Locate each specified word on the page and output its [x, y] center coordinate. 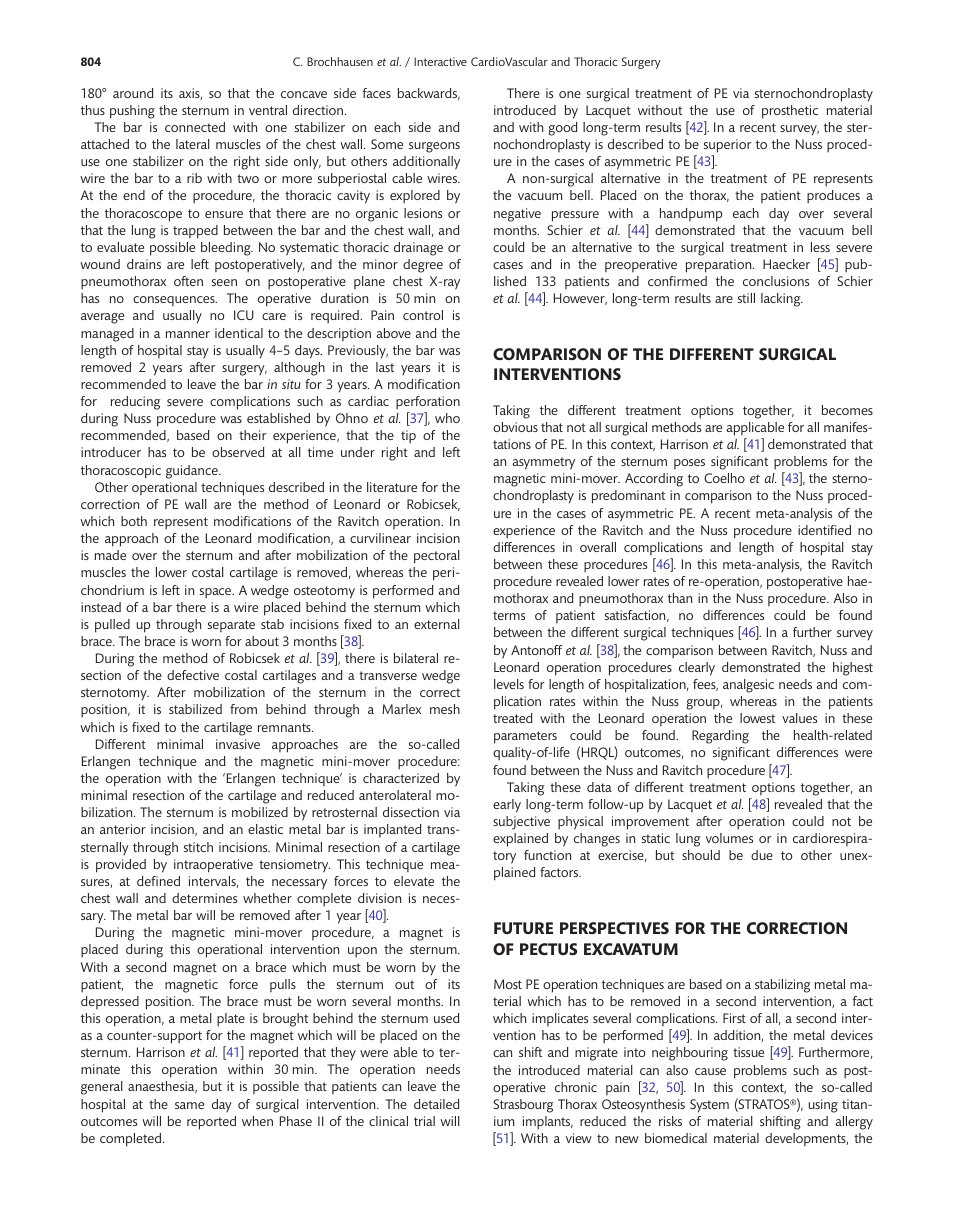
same [189, 1105]
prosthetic [790, 112]
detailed [436, 1104]
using [823, 1106]
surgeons [434, 147]
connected [195, 127]
